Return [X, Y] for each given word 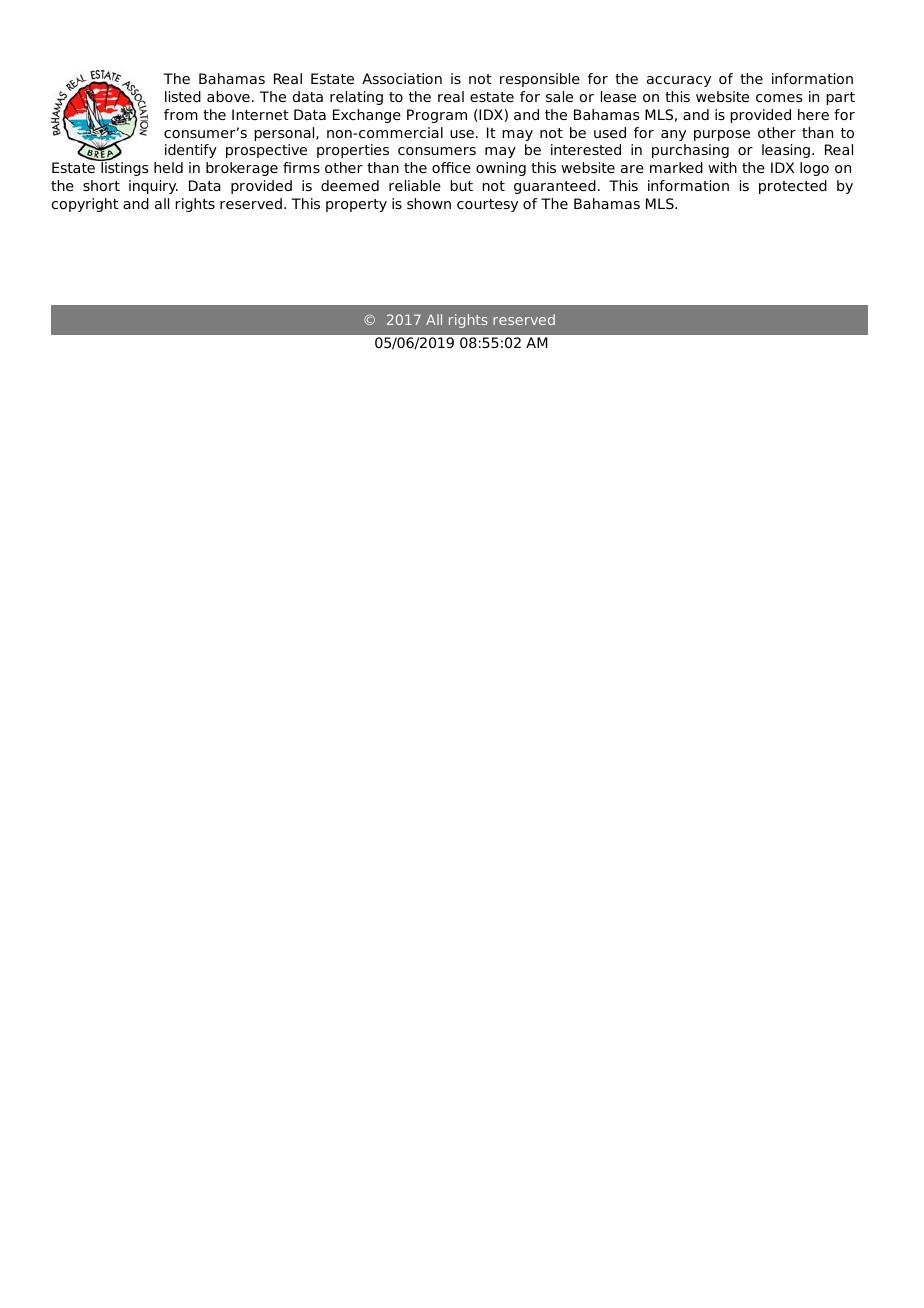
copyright [85, 205]
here [813, 114]
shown [429, 203]
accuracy [679, 81]
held [168, 167]
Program [437, 116]
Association [402, 78]
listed [183, 96]
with [722, 167]
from [181, 114]
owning [501, 169]
